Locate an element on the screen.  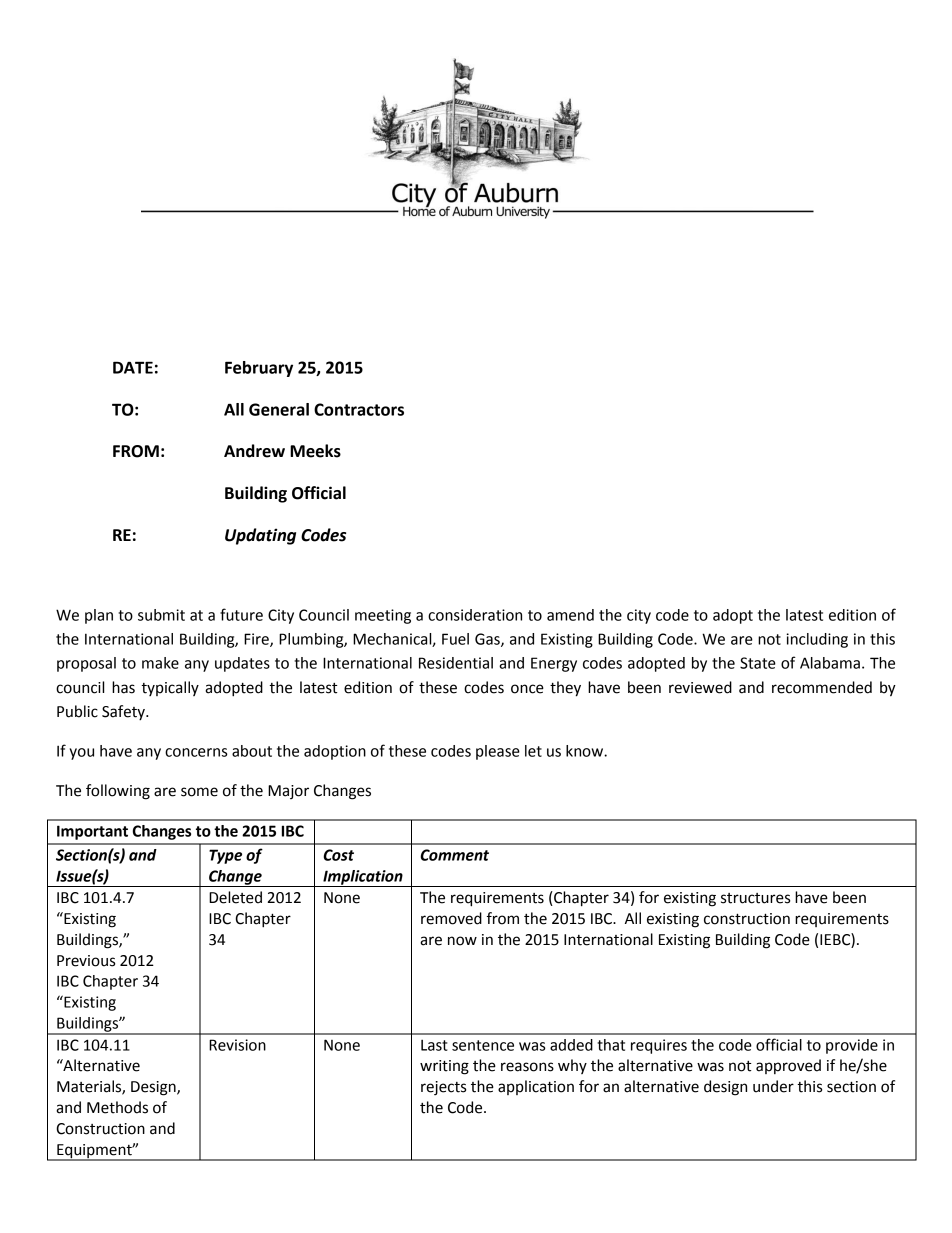
Type is located at coordinates (225, 856).
